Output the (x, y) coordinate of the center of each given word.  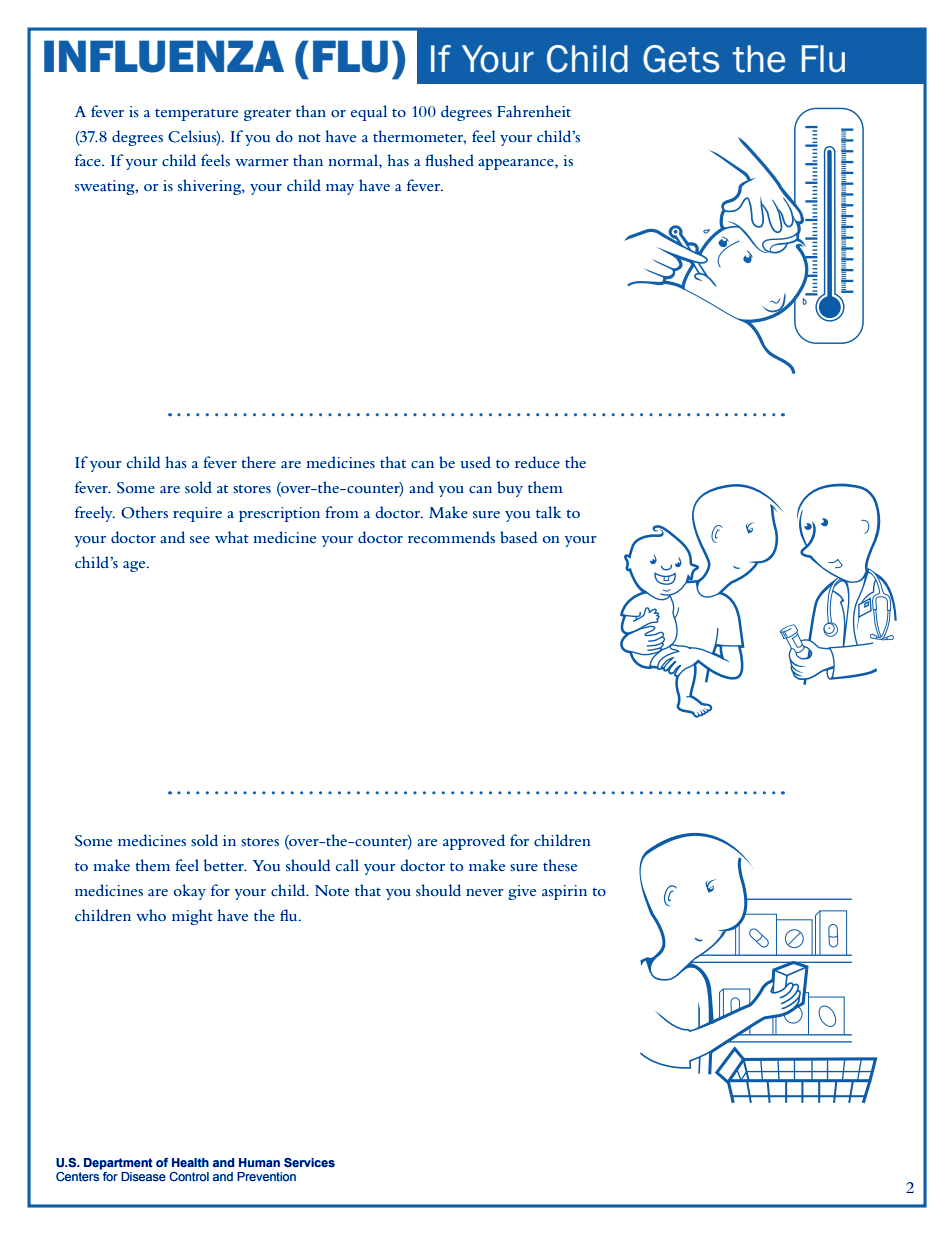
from (342, 512)
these (560, 865)
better (225, 865)
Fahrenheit (534, 111)
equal (369, 113)
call (347, 865)
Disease (143, 1177)
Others (144, 512)
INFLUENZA (164, 56)
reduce (537, 462)
